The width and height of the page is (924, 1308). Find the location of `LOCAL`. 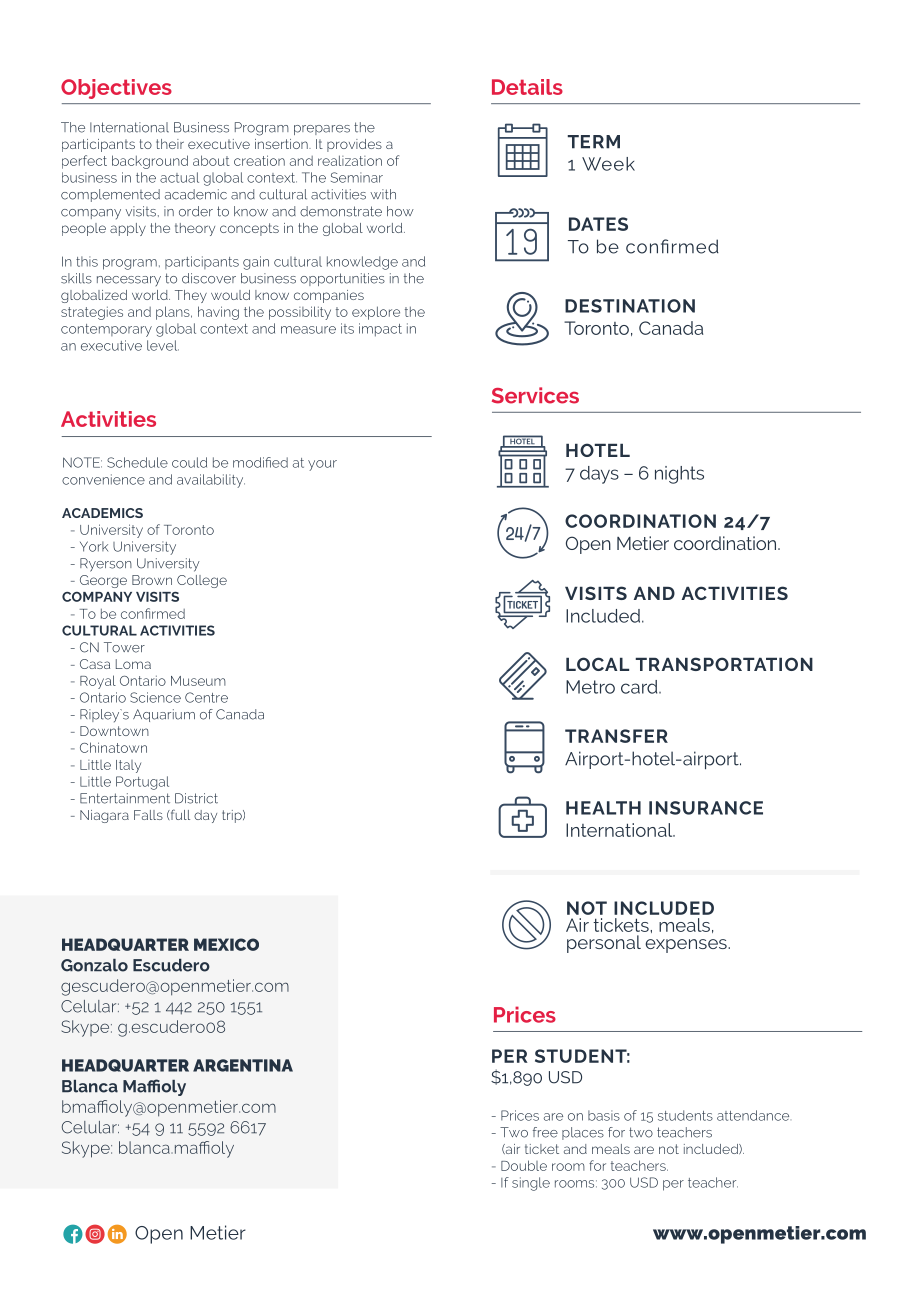

LOCAL is located at coordinates (597, 664).
